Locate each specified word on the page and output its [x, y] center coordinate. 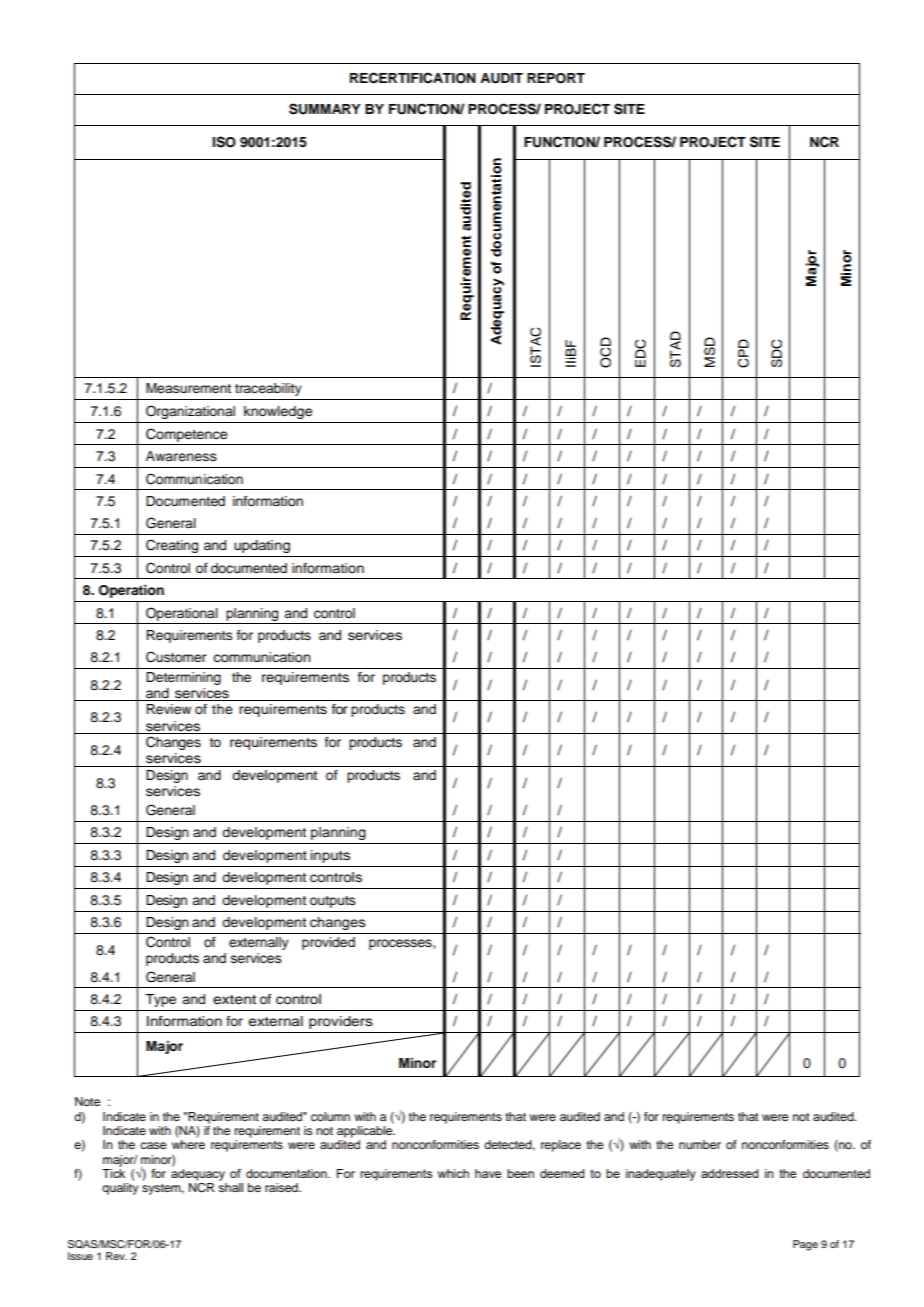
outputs [333, 902]
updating [262, 546]
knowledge [278, 412]
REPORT [556, 78]
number [700, 1144]
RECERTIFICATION [413, 78]
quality [120, 1189]
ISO [224, 142]
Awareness [181, 456]
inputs [330, 856]
